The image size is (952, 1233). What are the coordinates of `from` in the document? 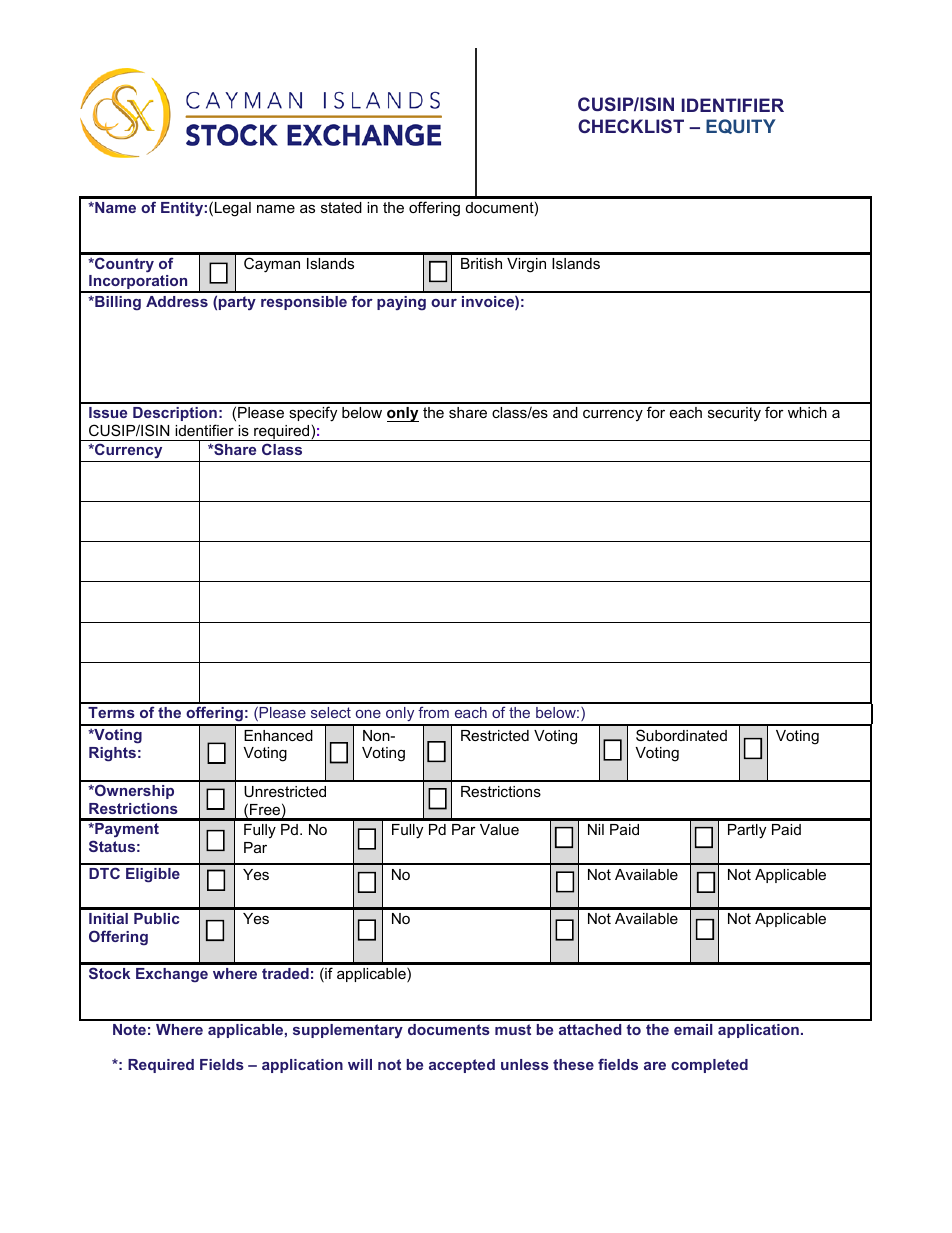 It's located at (433, 712).
